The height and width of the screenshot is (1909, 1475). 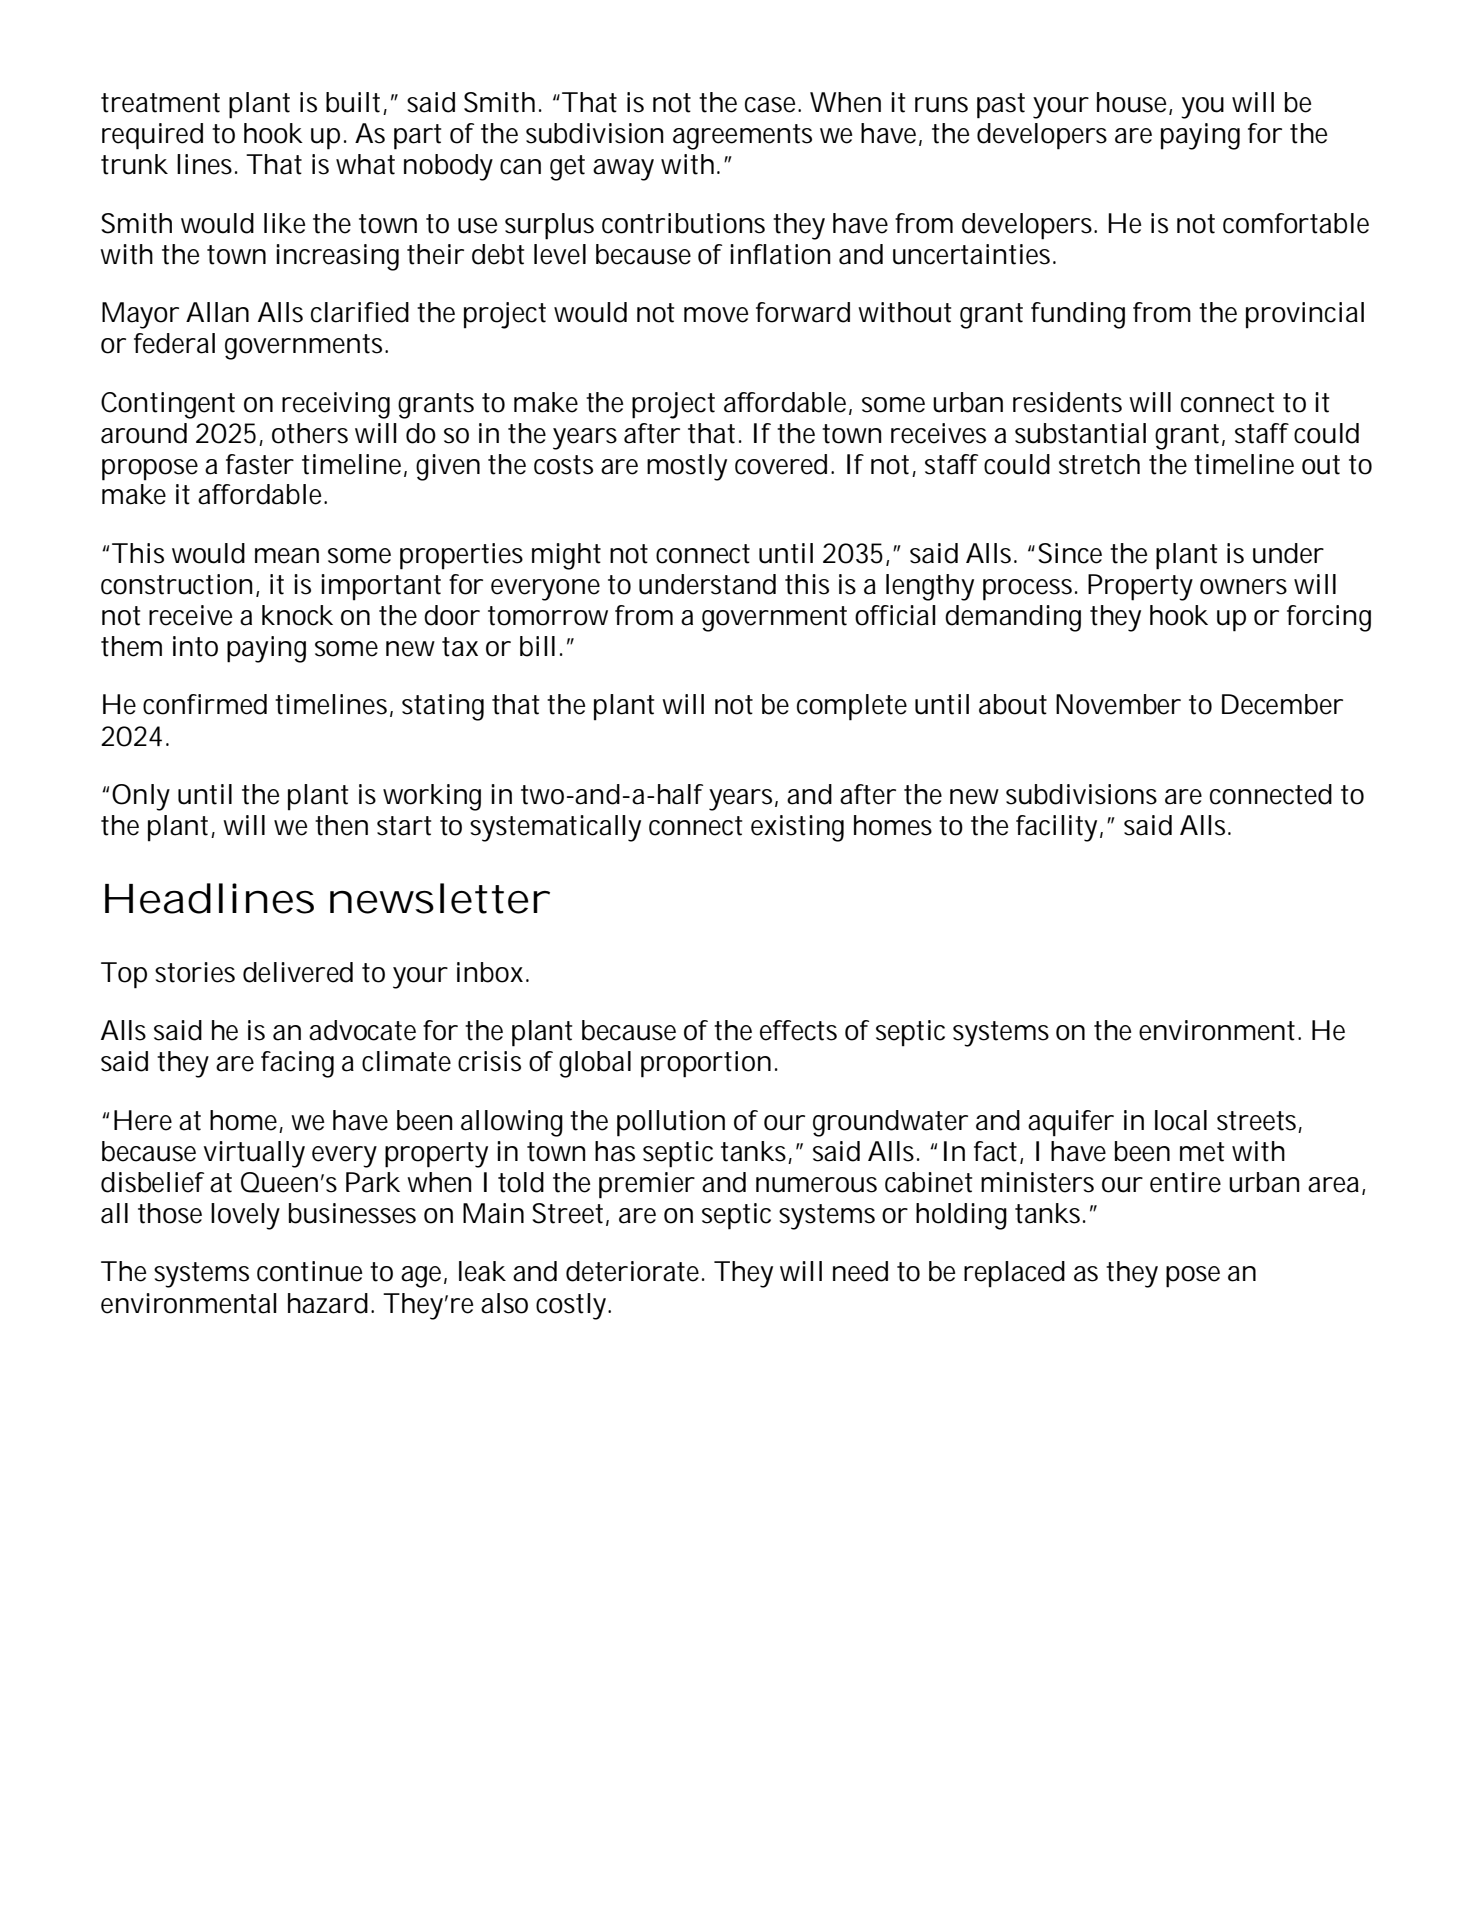 What do you see at coordinates (1014, 1274) in the screenshot?
I see `replaced` at bounding box center [1014, 1274].
